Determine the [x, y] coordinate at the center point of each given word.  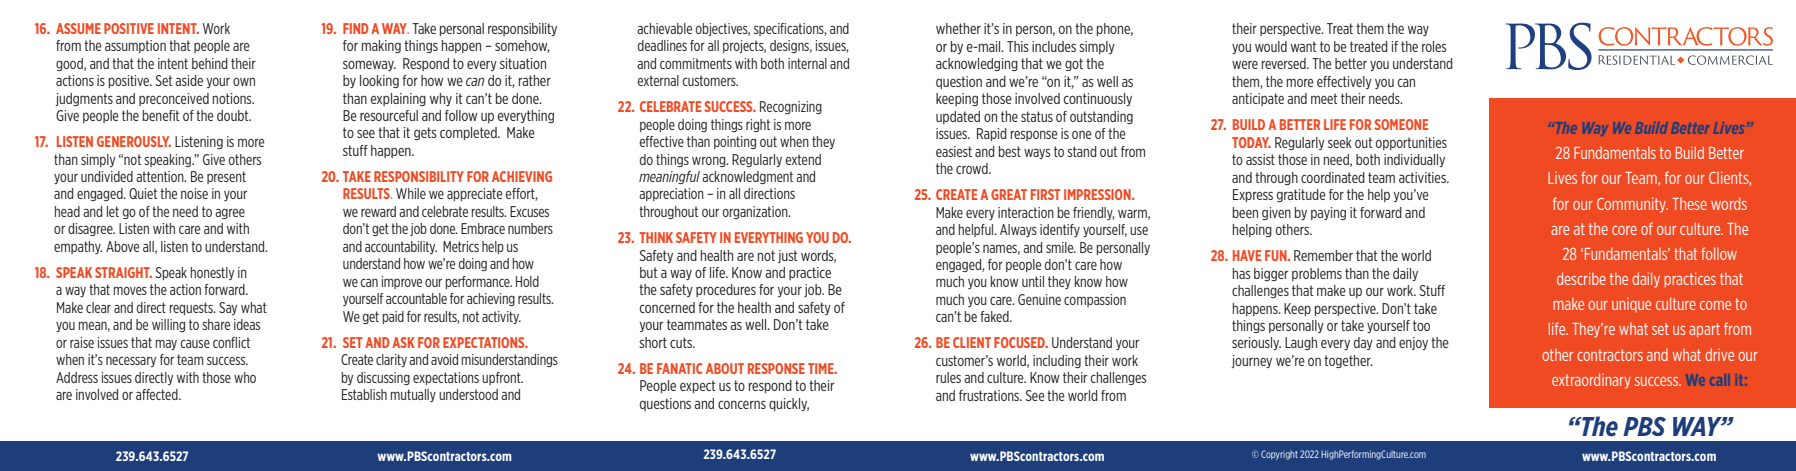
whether [958, 28]
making [381, 46]
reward [378, 211]
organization [756, 212]
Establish [364, 394]
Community [1632, 205]
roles [1434, 46]
